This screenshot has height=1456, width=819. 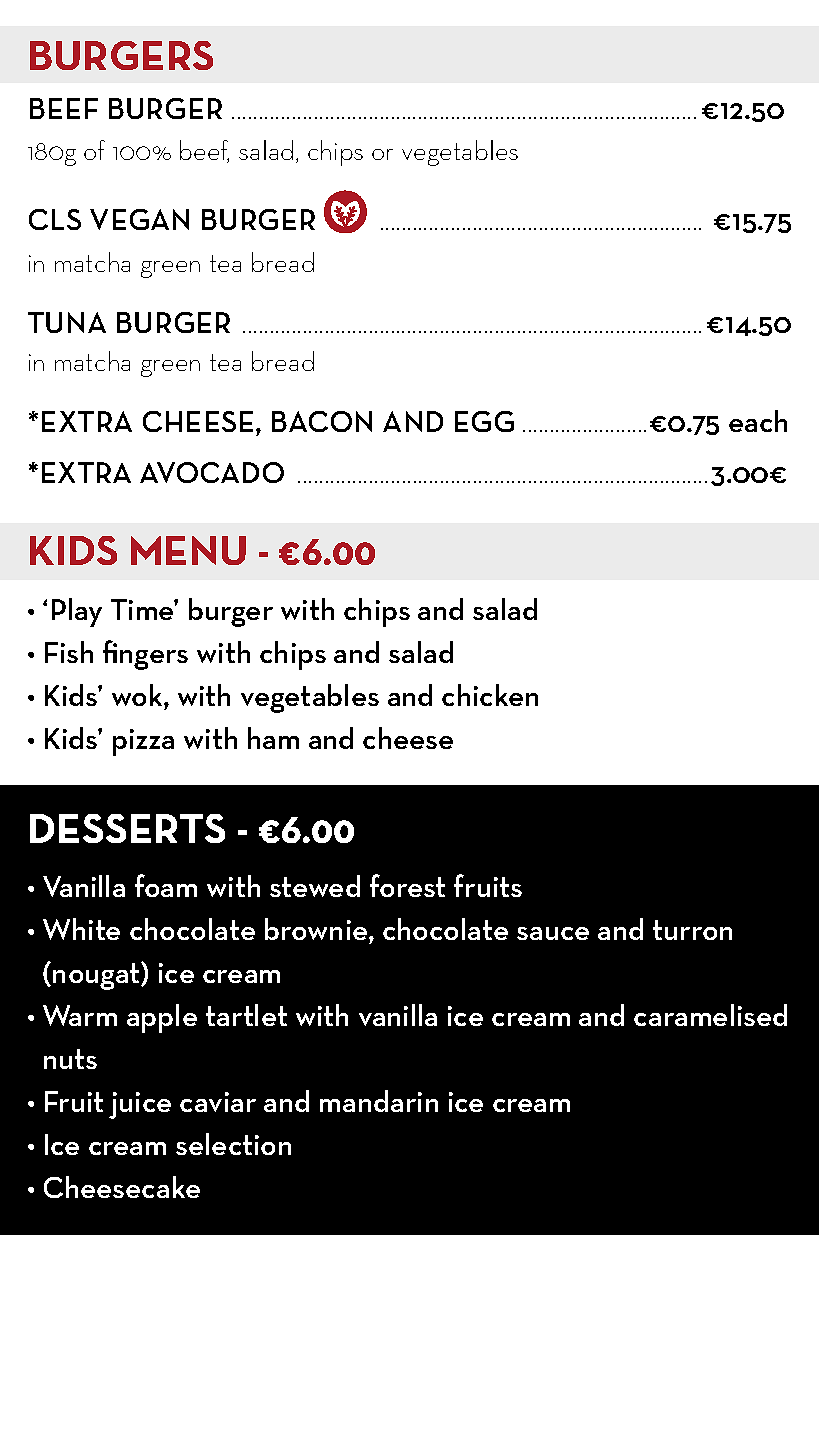 I want to click on each, so click(x=758, y=421).
